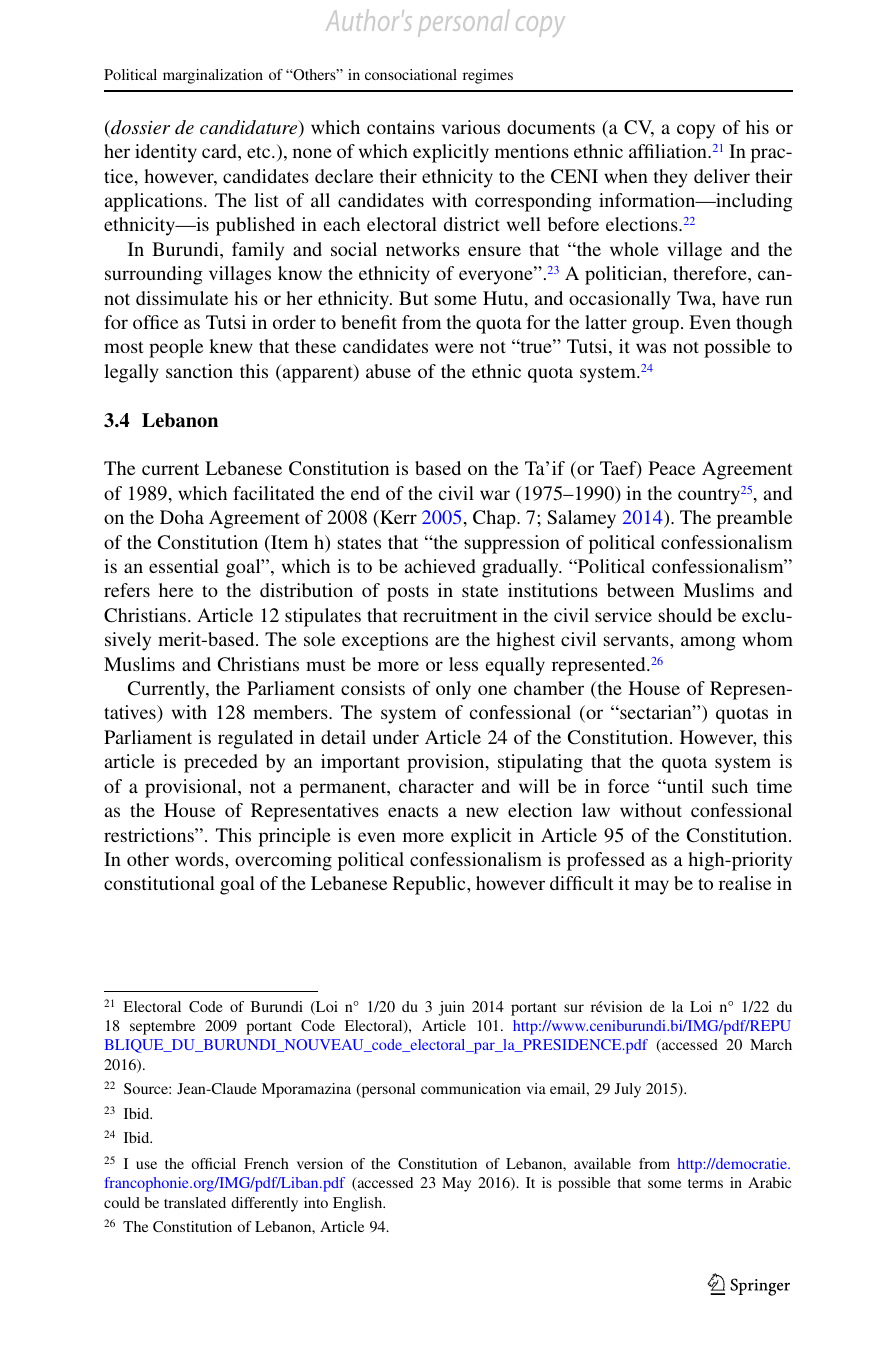 The image size is (896, 1360). Describe the element at coordinates (708, 643) in the image. I see `among` at that location.
